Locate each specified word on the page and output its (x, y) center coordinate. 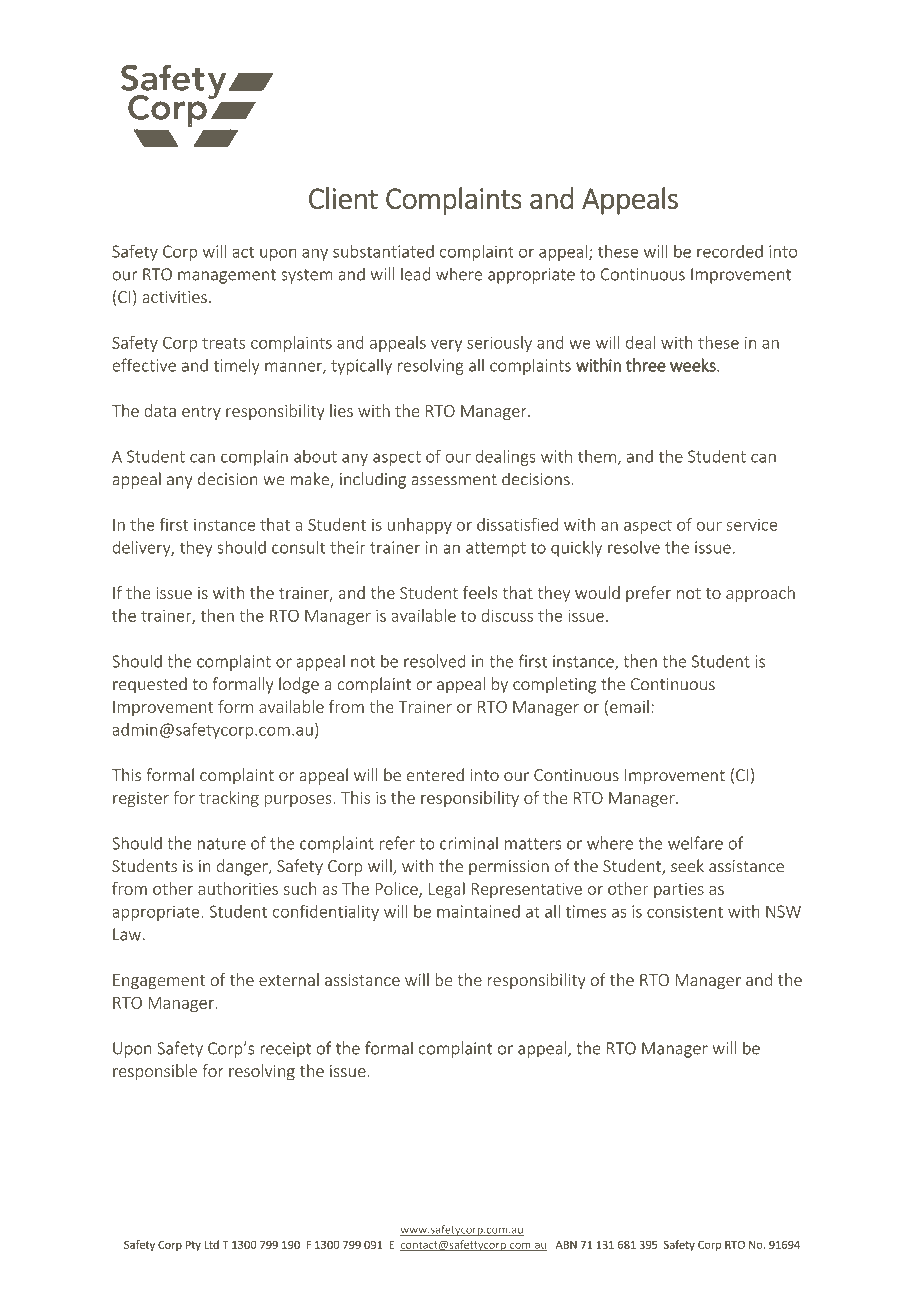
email (629, 706)
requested (150, 685)
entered (435, 775)
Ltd (211, 1244)
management (227, 276)
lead (415, 274)
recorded (730, 251)
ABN (566, 1245)
